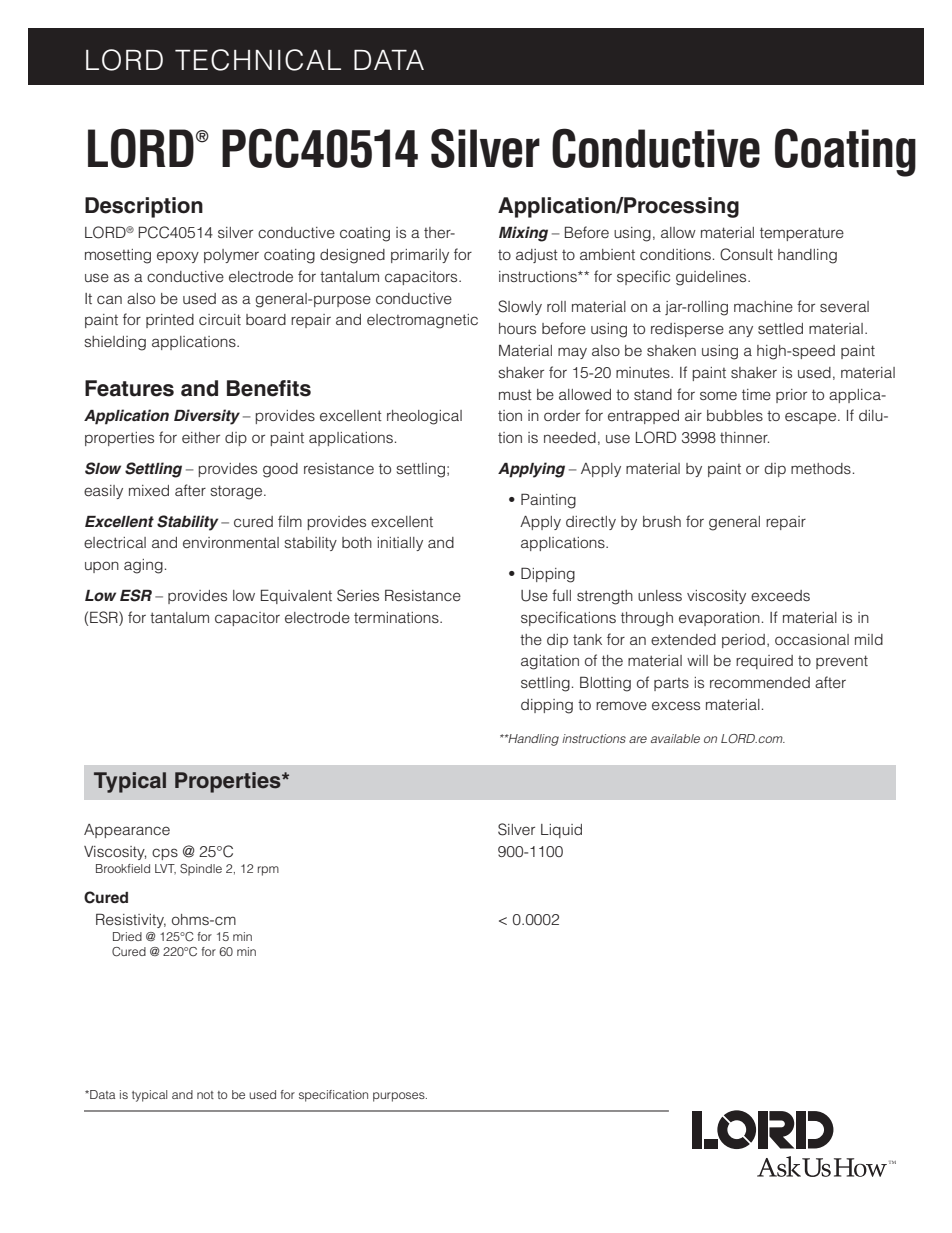  What do you see at coordinates (220, 319) in the screenshot?
I see `circuit` at bounding box center [220, 319].
